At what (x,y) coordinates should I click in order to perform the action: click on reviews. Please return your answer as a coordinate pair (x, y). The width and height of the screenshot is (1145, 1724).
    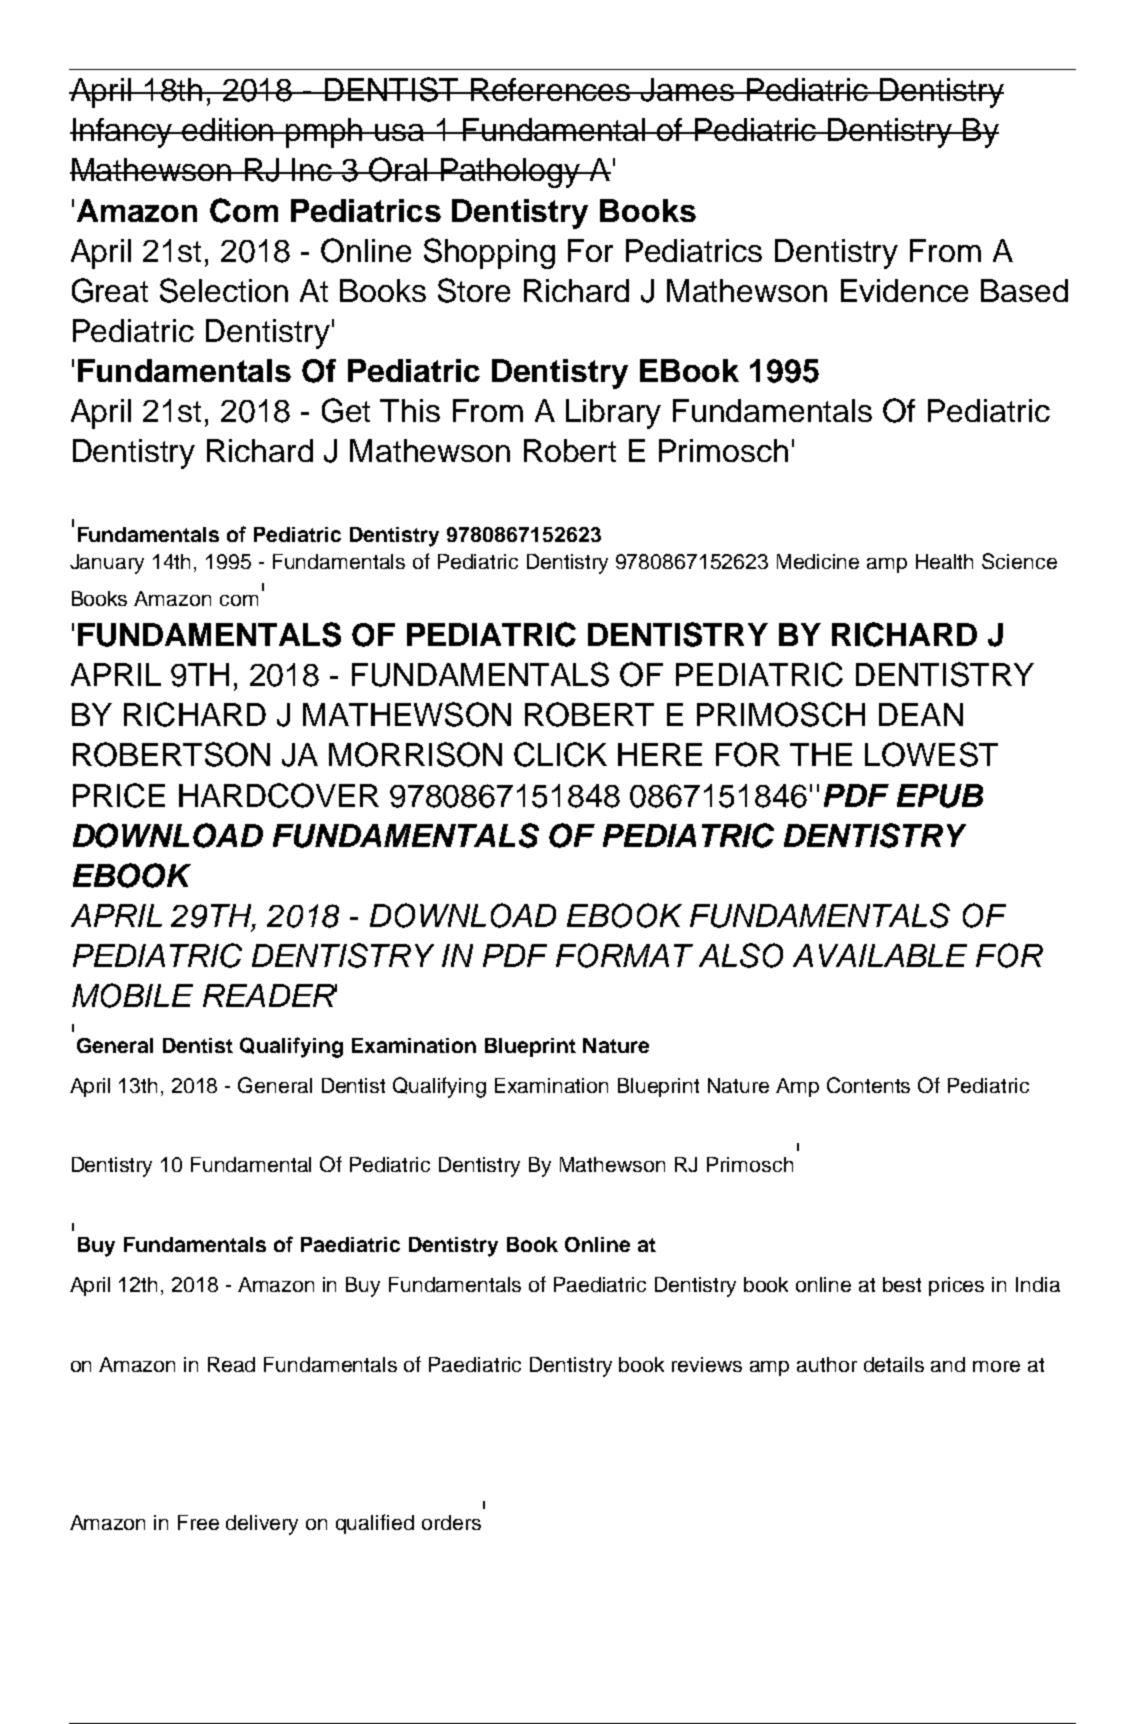
    Looking at the image, I should click on (707, 1364).
